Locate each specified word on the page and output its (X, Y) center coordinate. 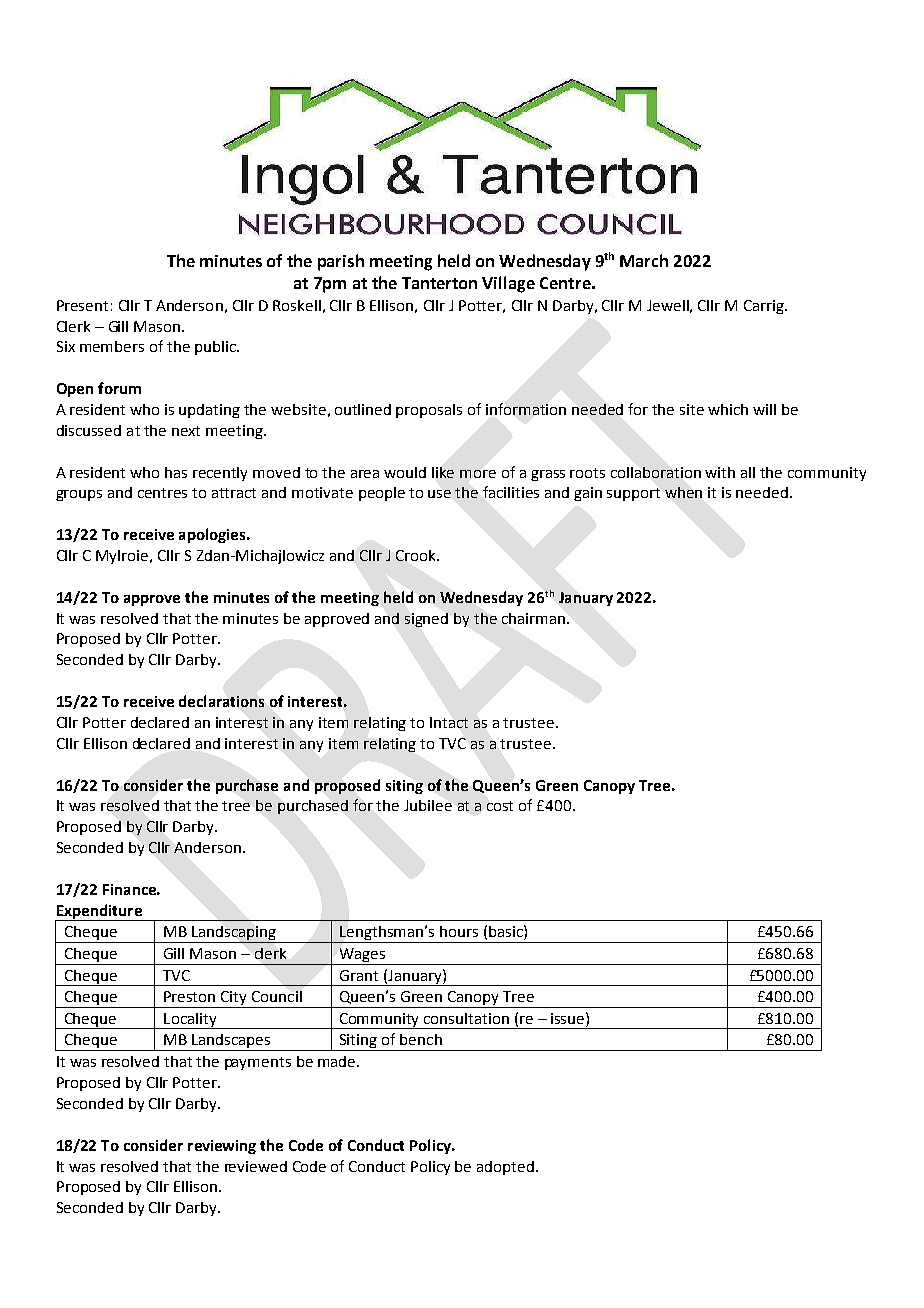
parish (341, 262)
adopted (505, 1168)
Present (82, 305)
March (644, 260)
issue (569, 1018)
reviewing (222, 1147)
